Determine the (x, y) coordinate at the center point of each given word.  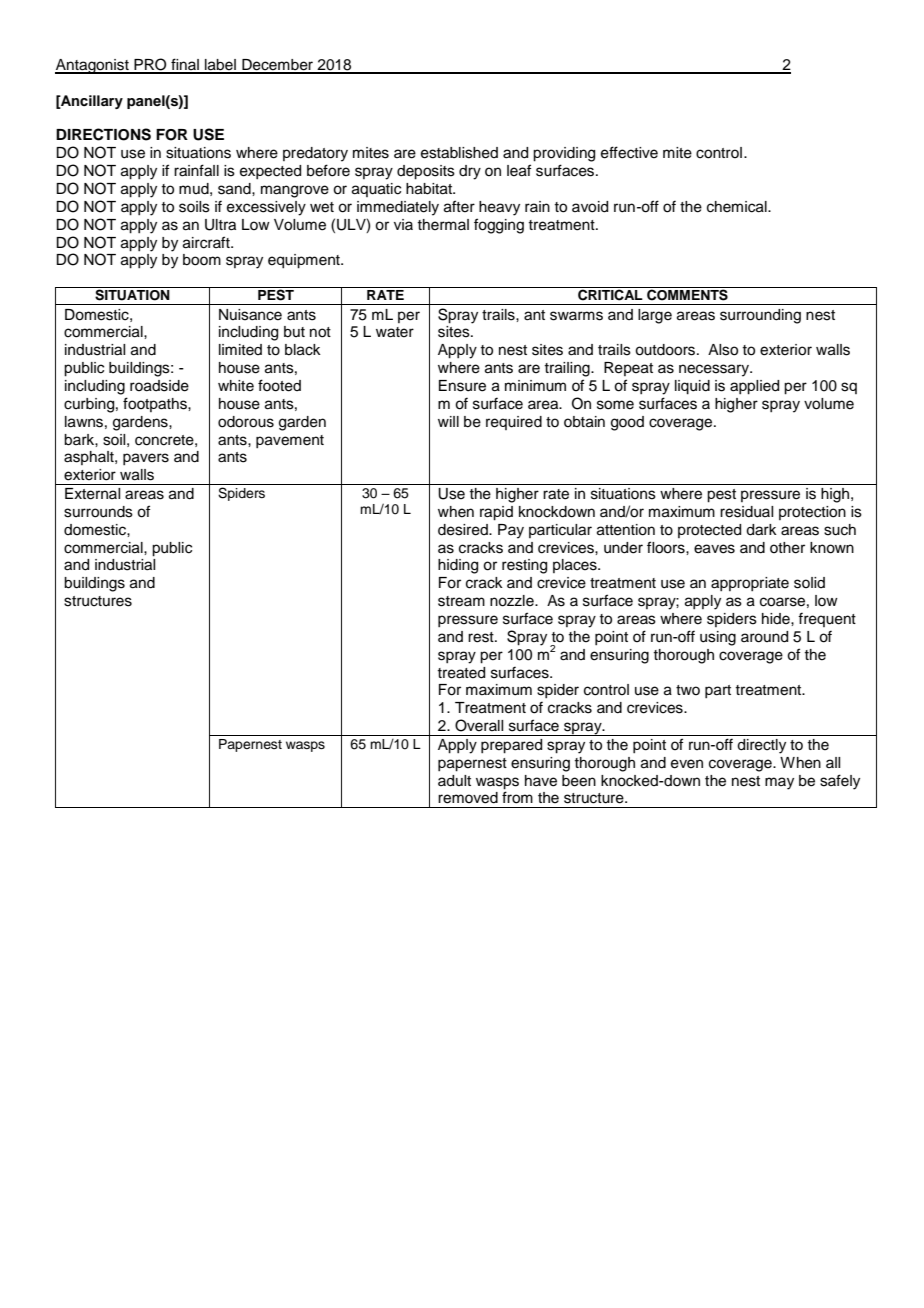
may (779, 783)
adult (454, 781)
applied (754, 387)
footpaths (156, 404)
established (459, 153)
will (448, 421)
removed (468, 798)
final (185, 65)
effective (629, 152)
